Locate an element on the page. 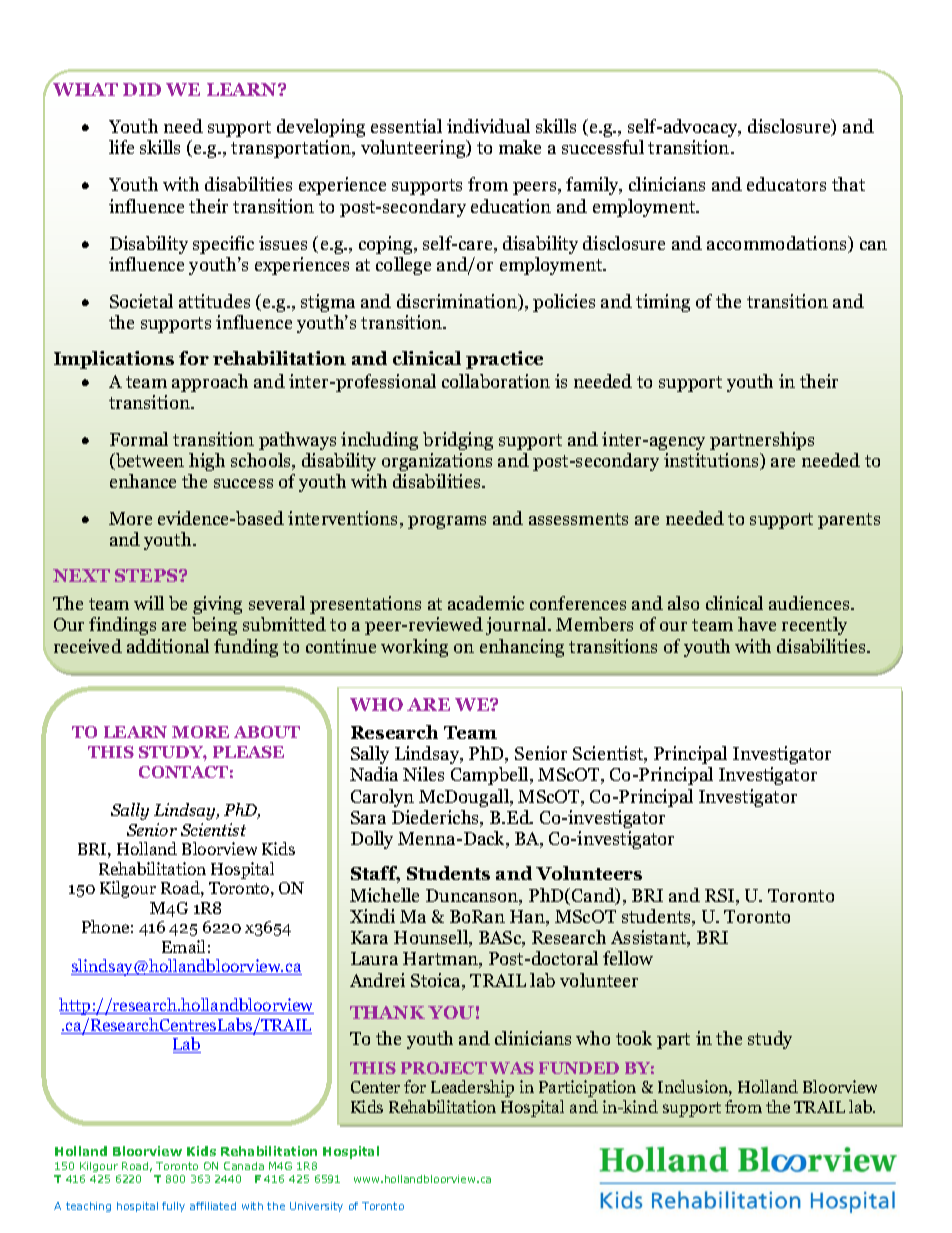 The height and width of the image is (1233, 952). fully is located at coordinates (173, 1207).
